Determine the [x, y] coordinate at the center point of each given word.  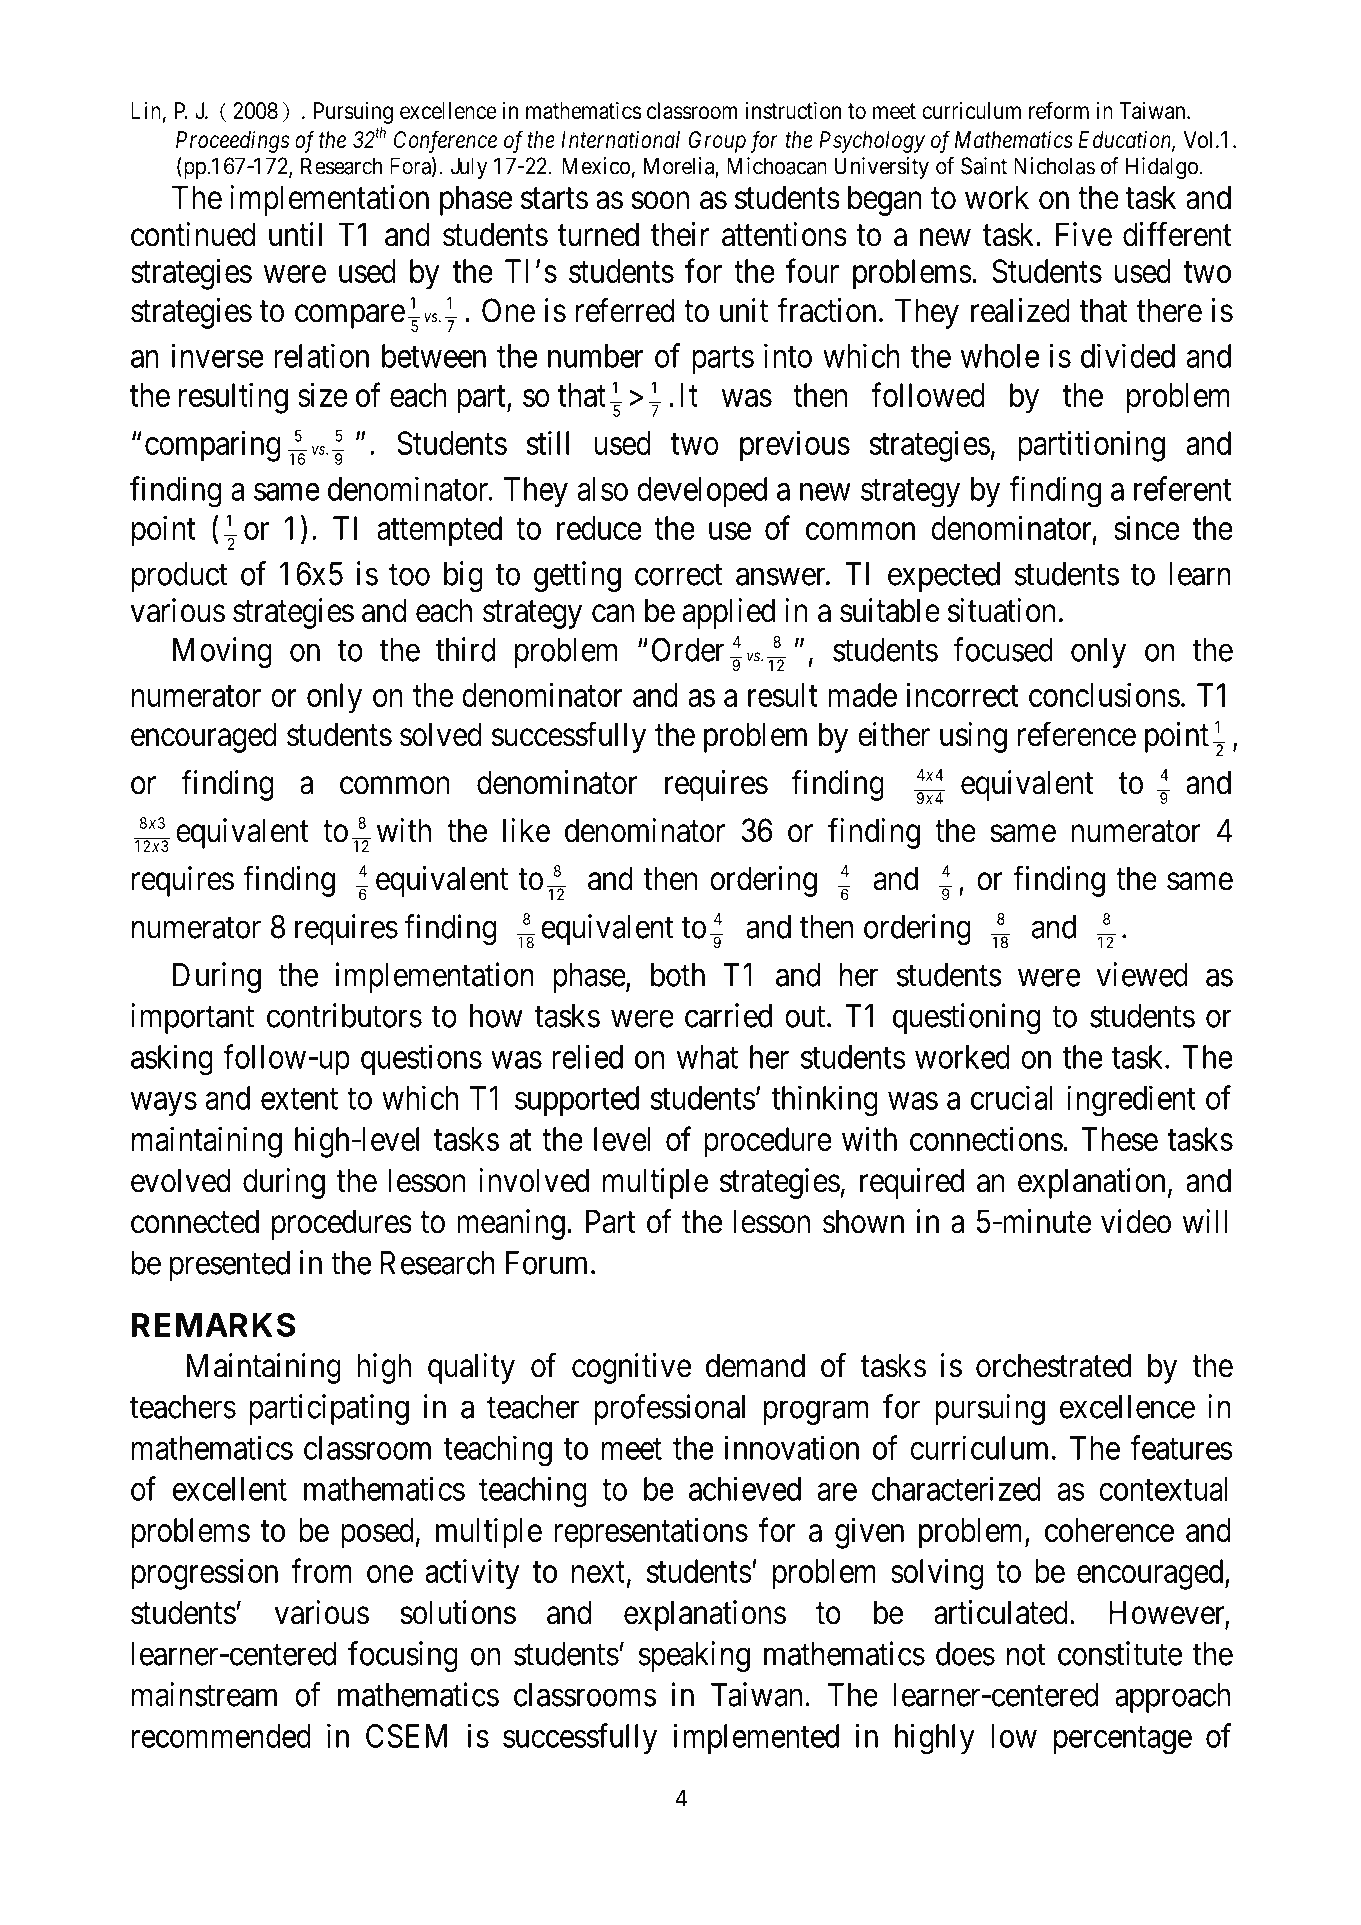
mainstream [204, 1694]
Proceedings [232, 142]
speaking [694, 1656]
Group [717, 142]
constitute [1120, 1653]
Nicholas [1054, 166]
